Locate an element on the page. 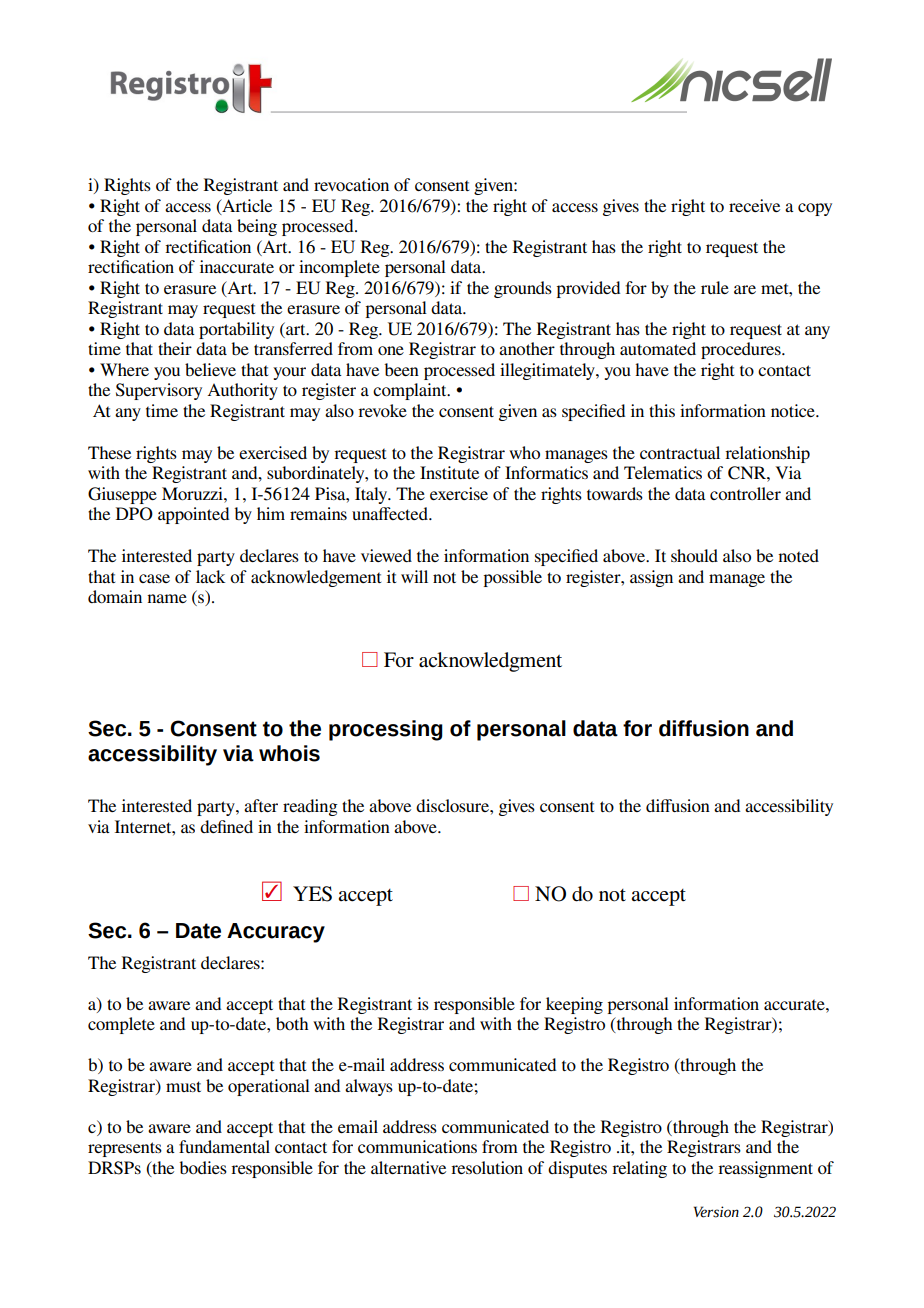 The image size is (924, 1308). relating is located at coordinates (639, 1169).
